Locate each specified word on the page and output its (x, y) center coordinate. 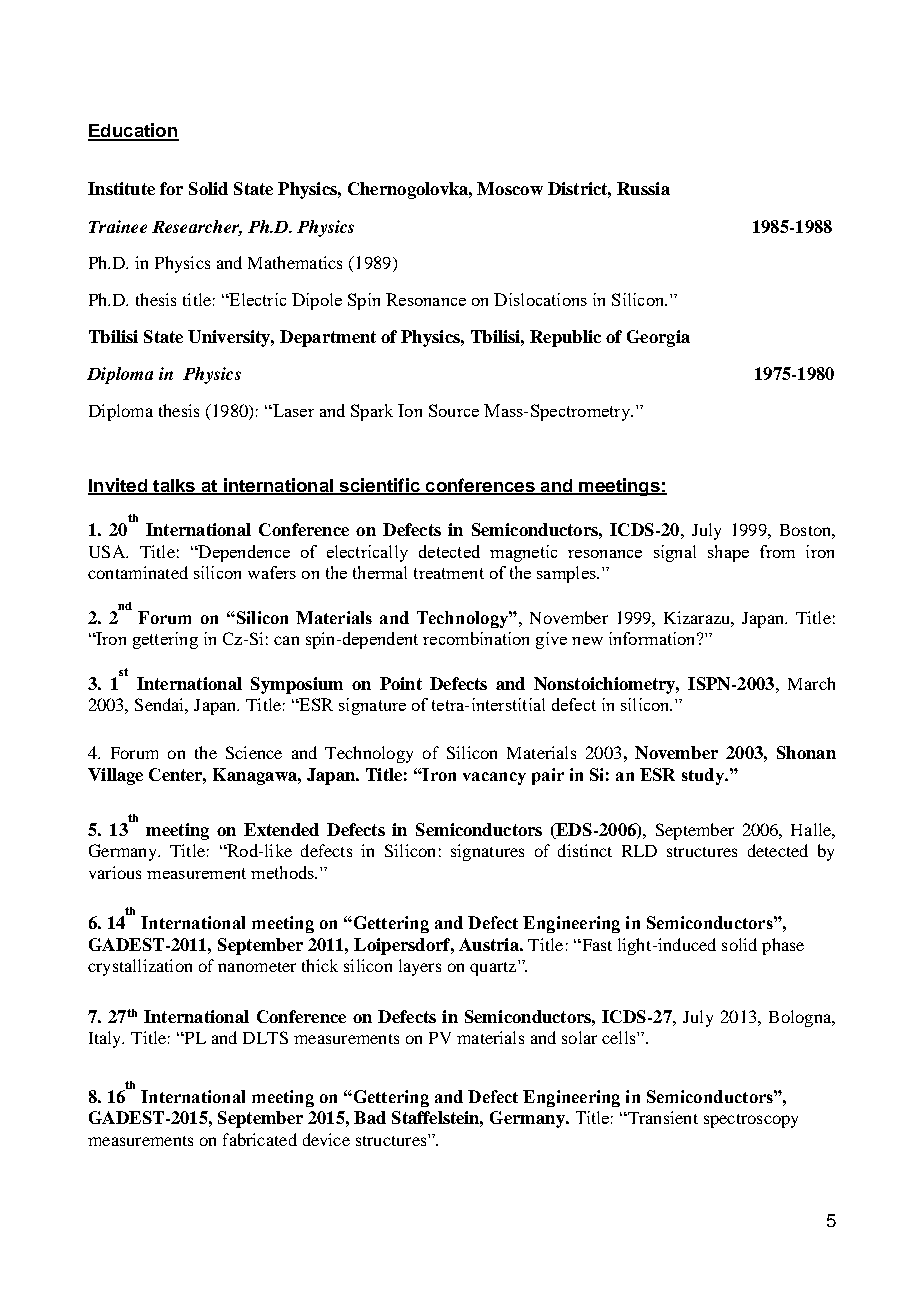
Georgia (658, 338)
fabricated (260, 1139)
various (115, 872)
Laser (292, 410)
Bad (370, 1117)
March (811, 683)
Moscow (510, 188)
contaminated (138, 572)
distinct (585, 850)
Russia (643, 188)
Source (454, 410)
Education (133, 131)
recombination (476, 638)
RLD (639, 851)
